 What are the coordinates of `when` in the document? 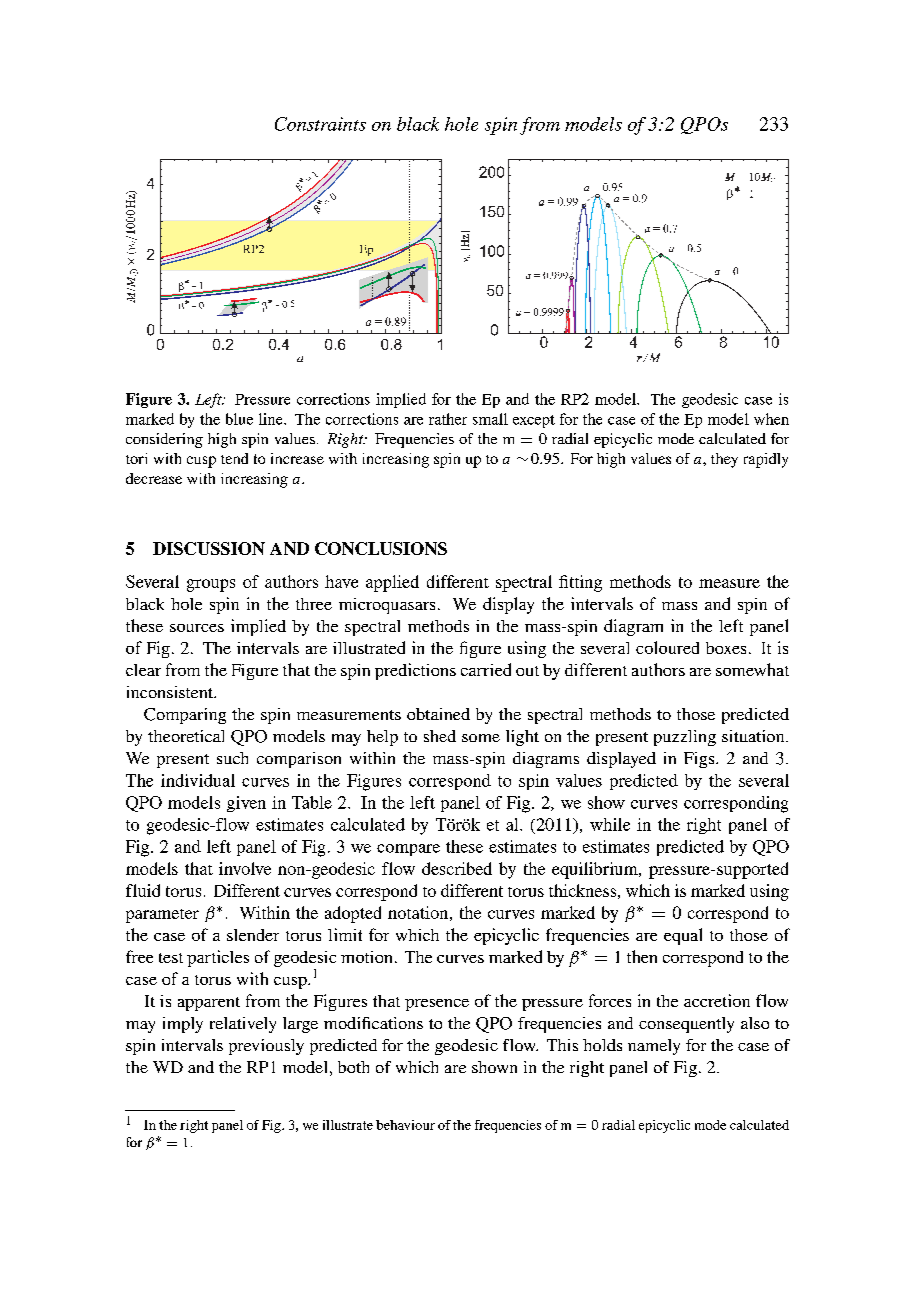 It's located at (771, 419).
